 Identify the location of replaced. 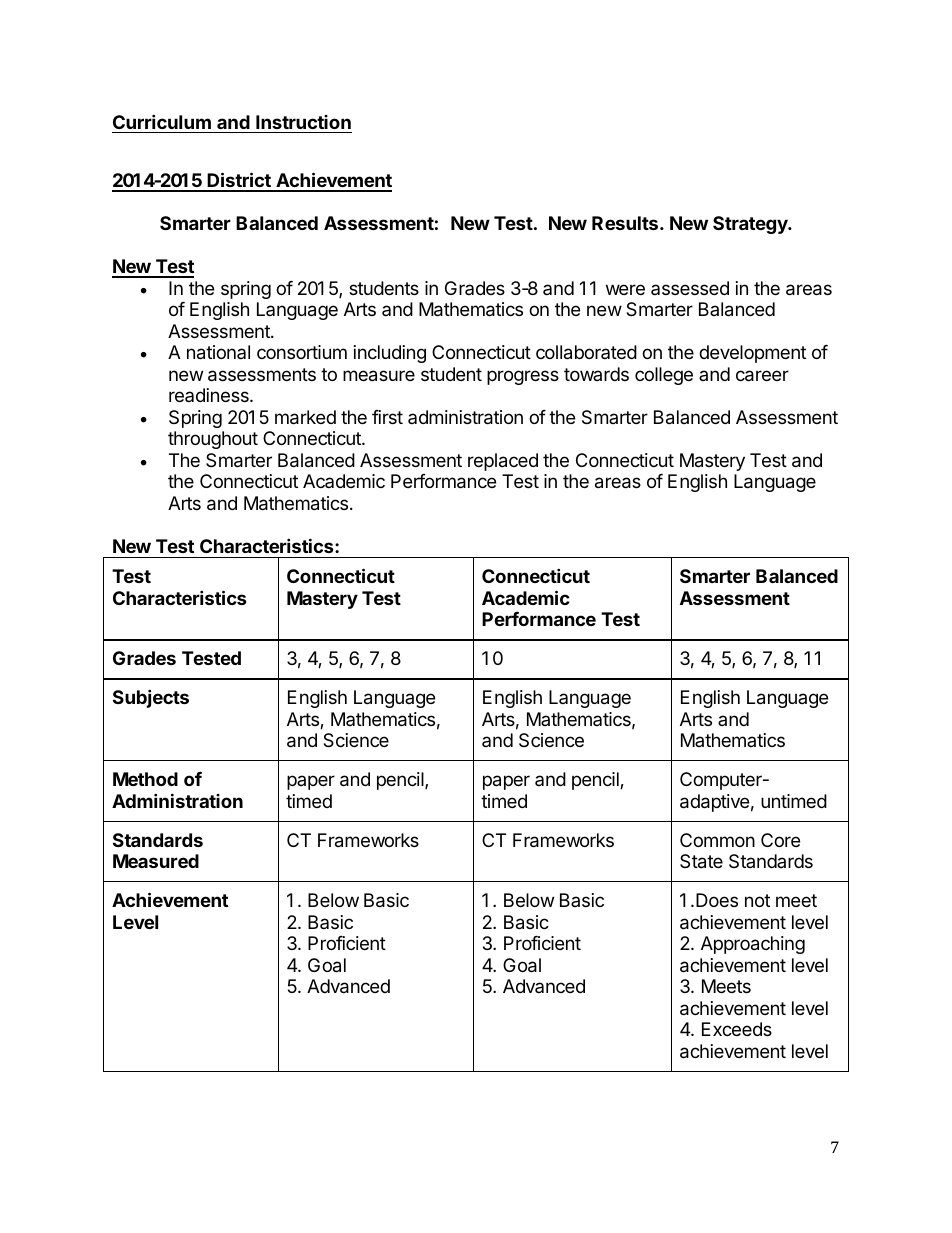
(503, 462).
